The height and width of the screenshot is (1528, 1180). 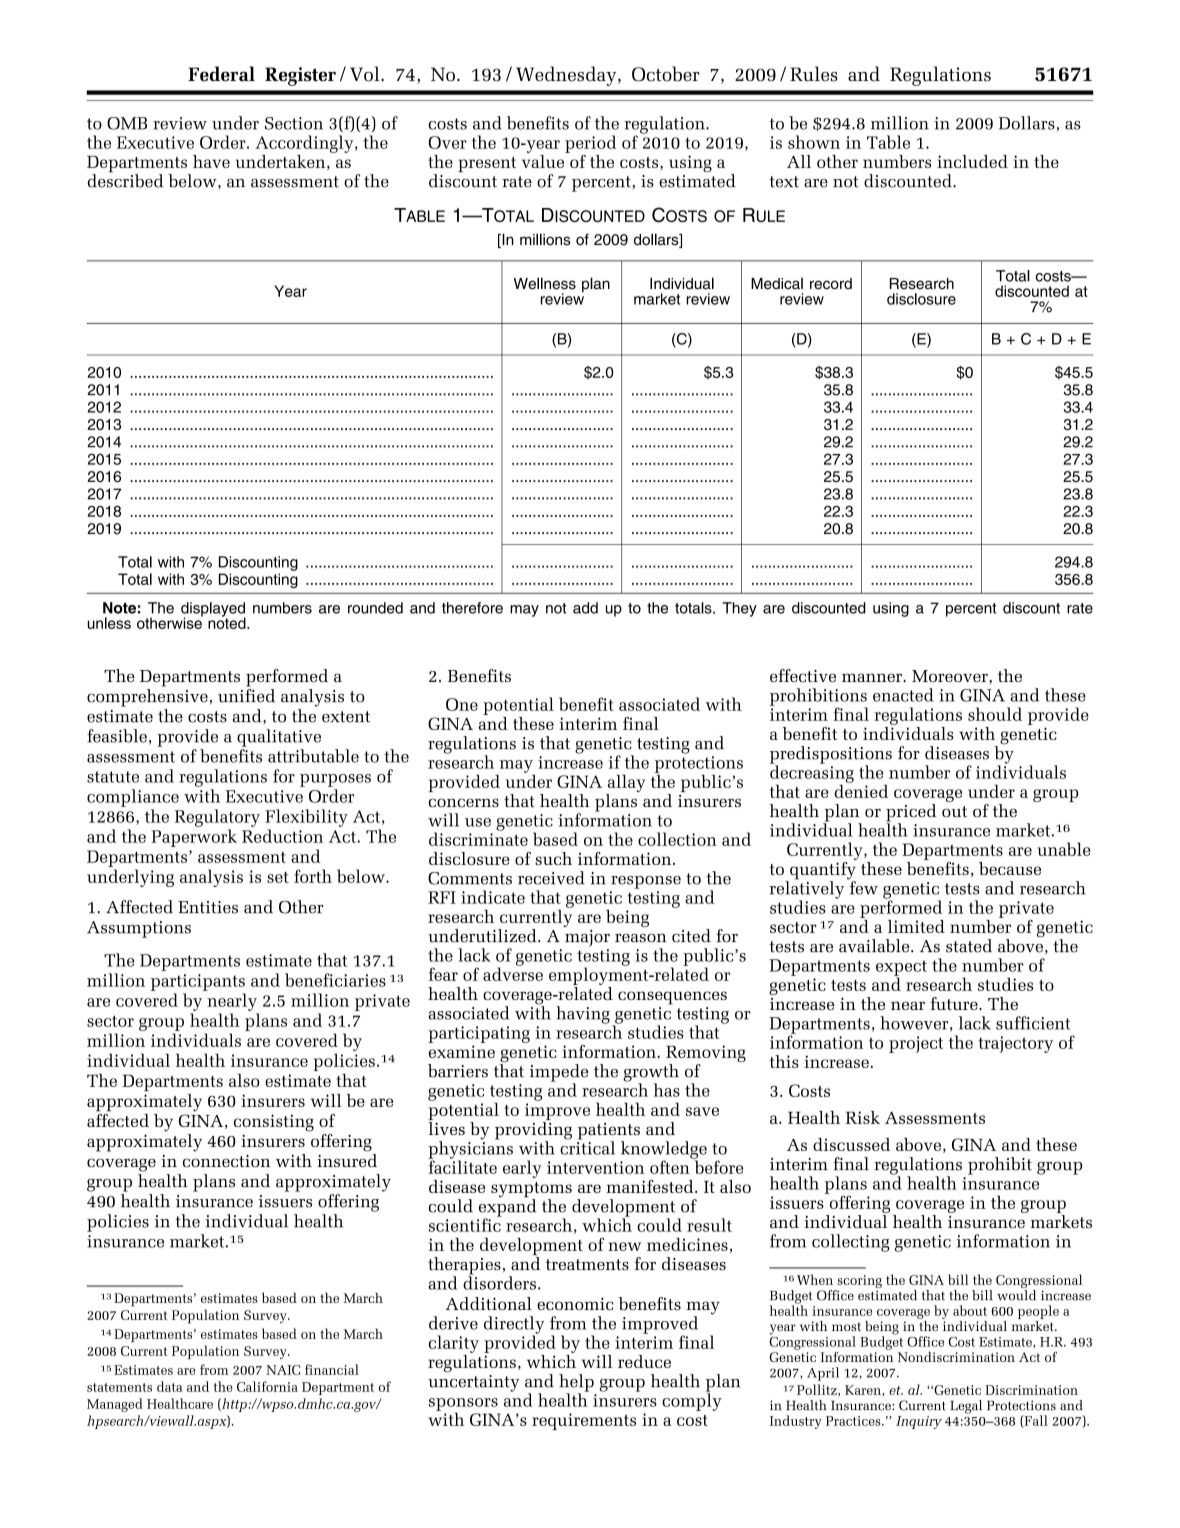 I want to click on Federal, so click(x=221, y=74).
